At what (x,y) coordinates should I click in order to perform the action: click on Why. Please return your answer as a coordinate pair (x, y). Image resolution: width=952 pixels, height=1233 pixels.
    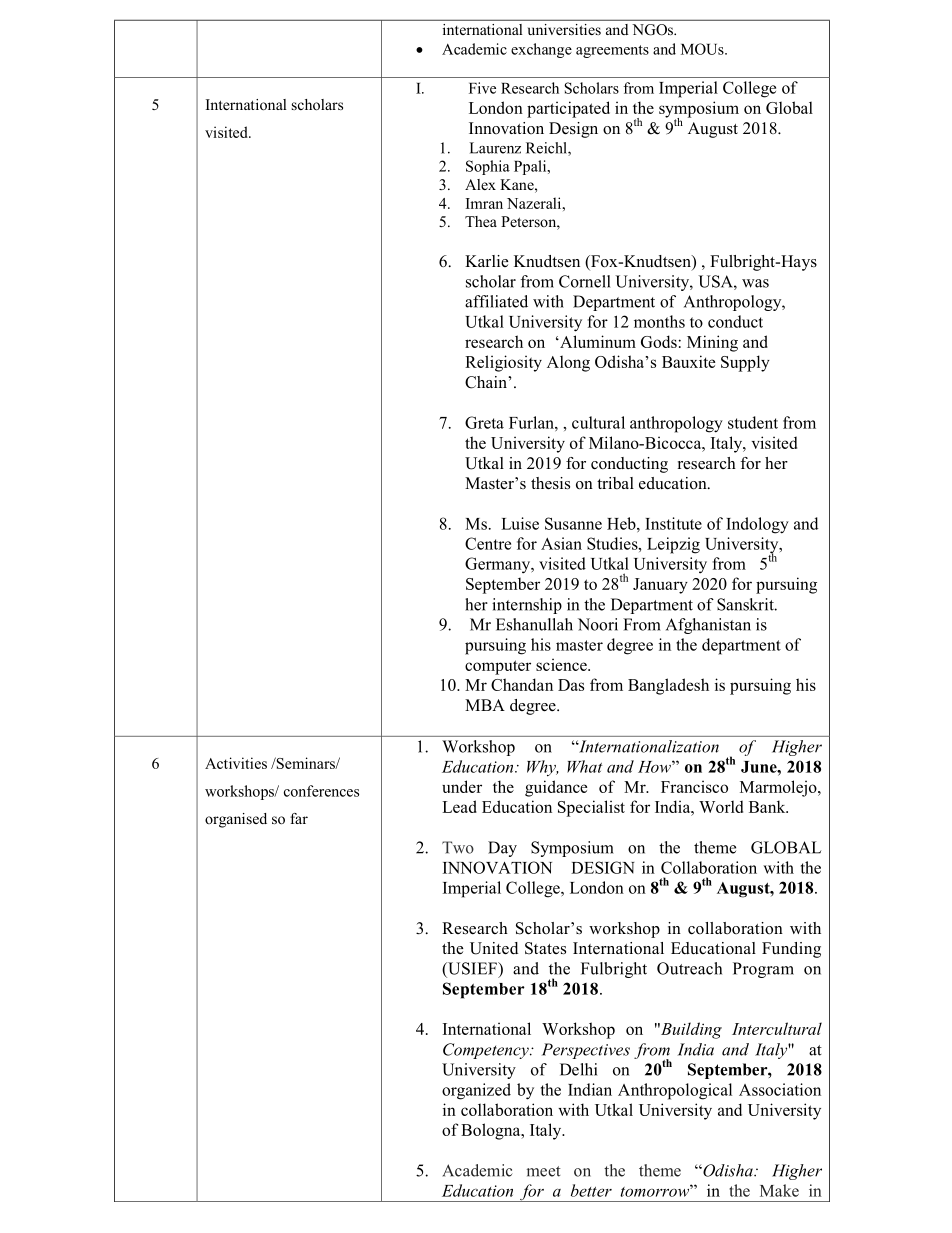
    Looking at the image, I should click on (542, 768).
